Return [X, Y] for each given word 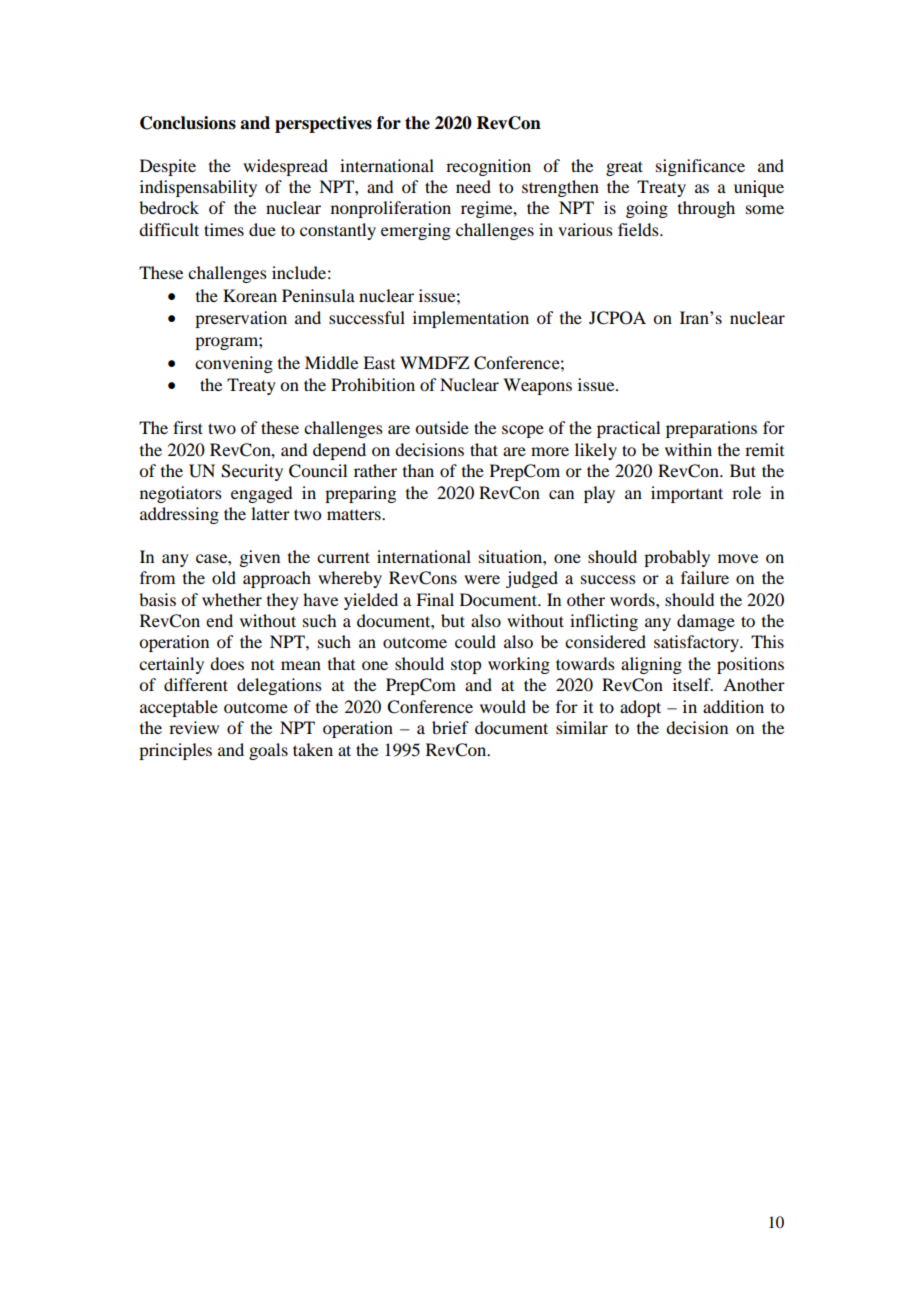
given [259, 558]
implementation [471, 319]
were [482, 579]
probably [677, 558]
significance [700, 167]
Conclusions [188, 123]
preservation [241, 319]
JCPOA [617, 318]
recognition [488, 167]
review [194, 727]
